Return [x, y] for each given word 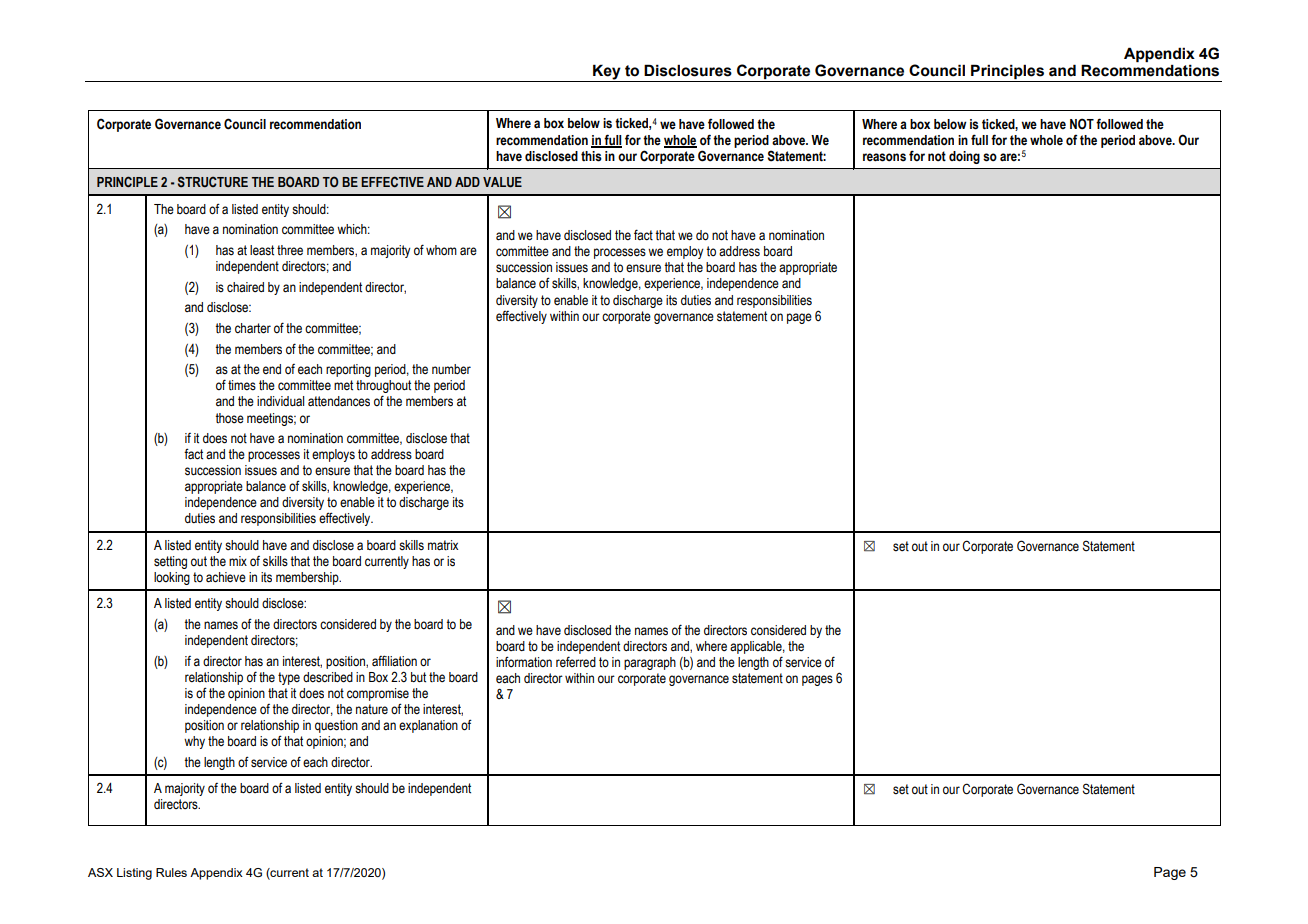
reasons [884, 157]
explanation [428, 726]
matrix [443, 545]
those [229, 418]
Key [607, 73]
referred [576, 661]
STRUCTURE [213, 181]
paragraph [650, 663]
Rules [171, 872]
